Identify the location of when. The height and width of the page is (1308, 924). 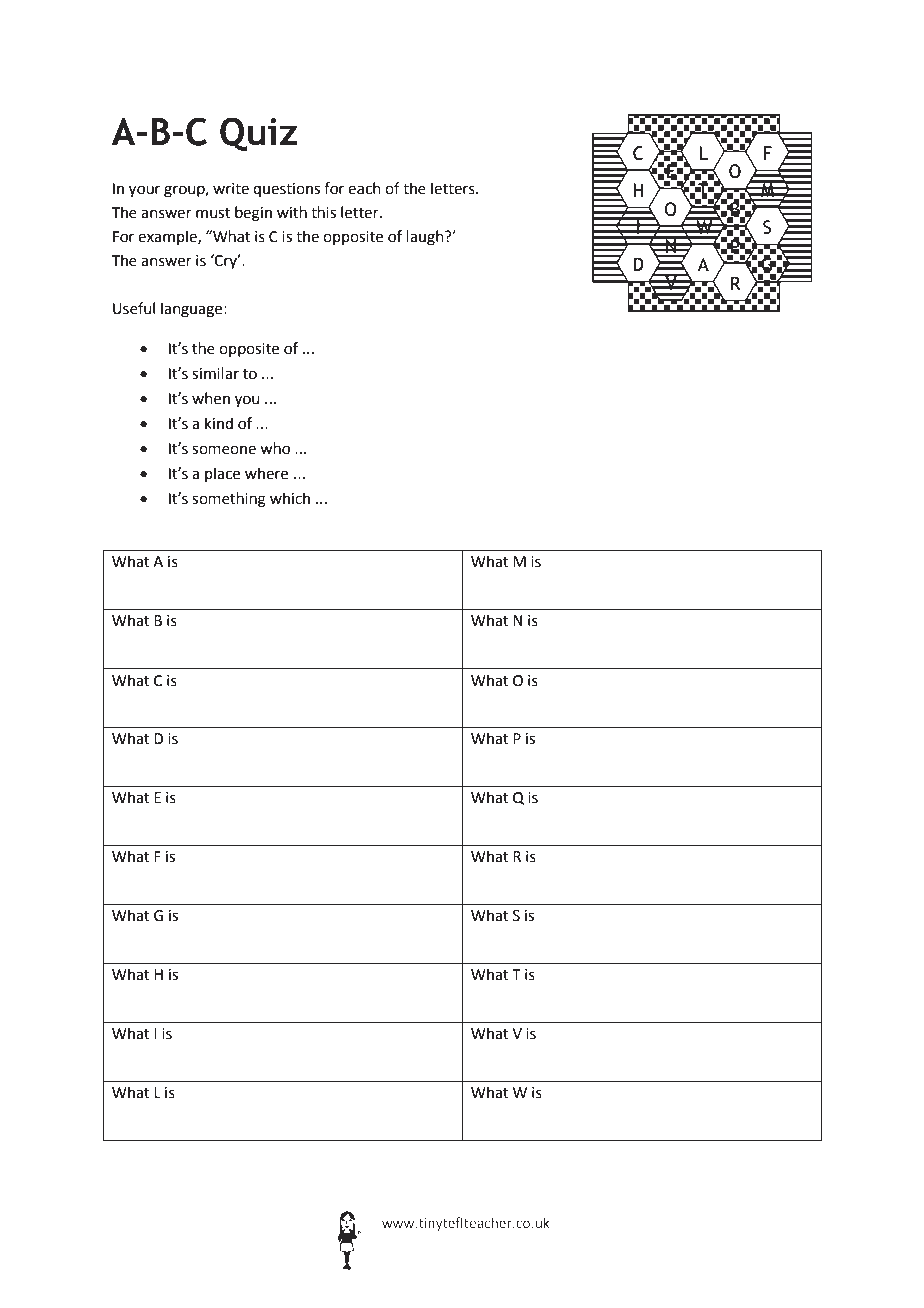
(211, 398).
